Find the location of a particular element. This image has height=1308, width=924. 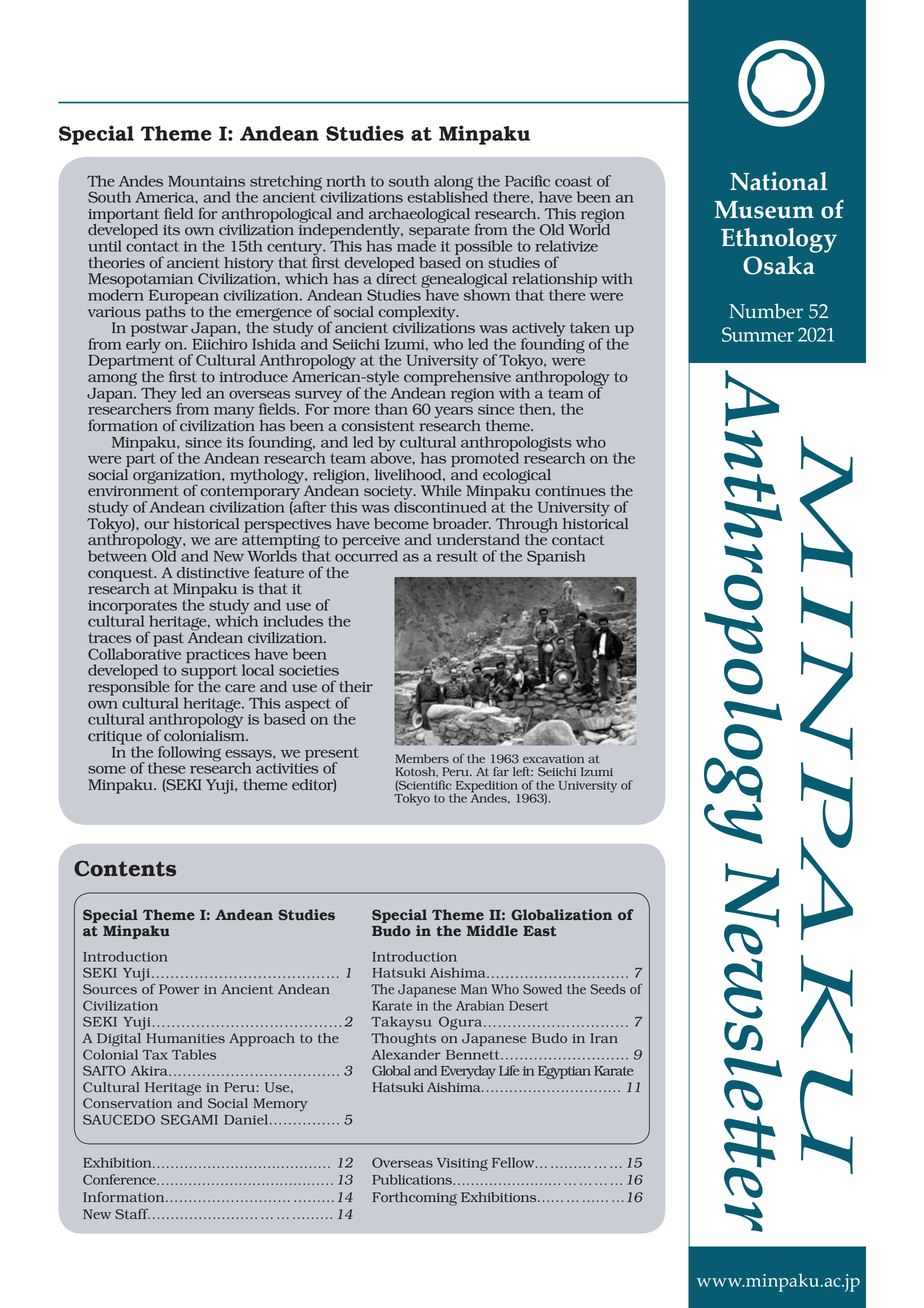

Summer is located at coordinates (758, 334).
